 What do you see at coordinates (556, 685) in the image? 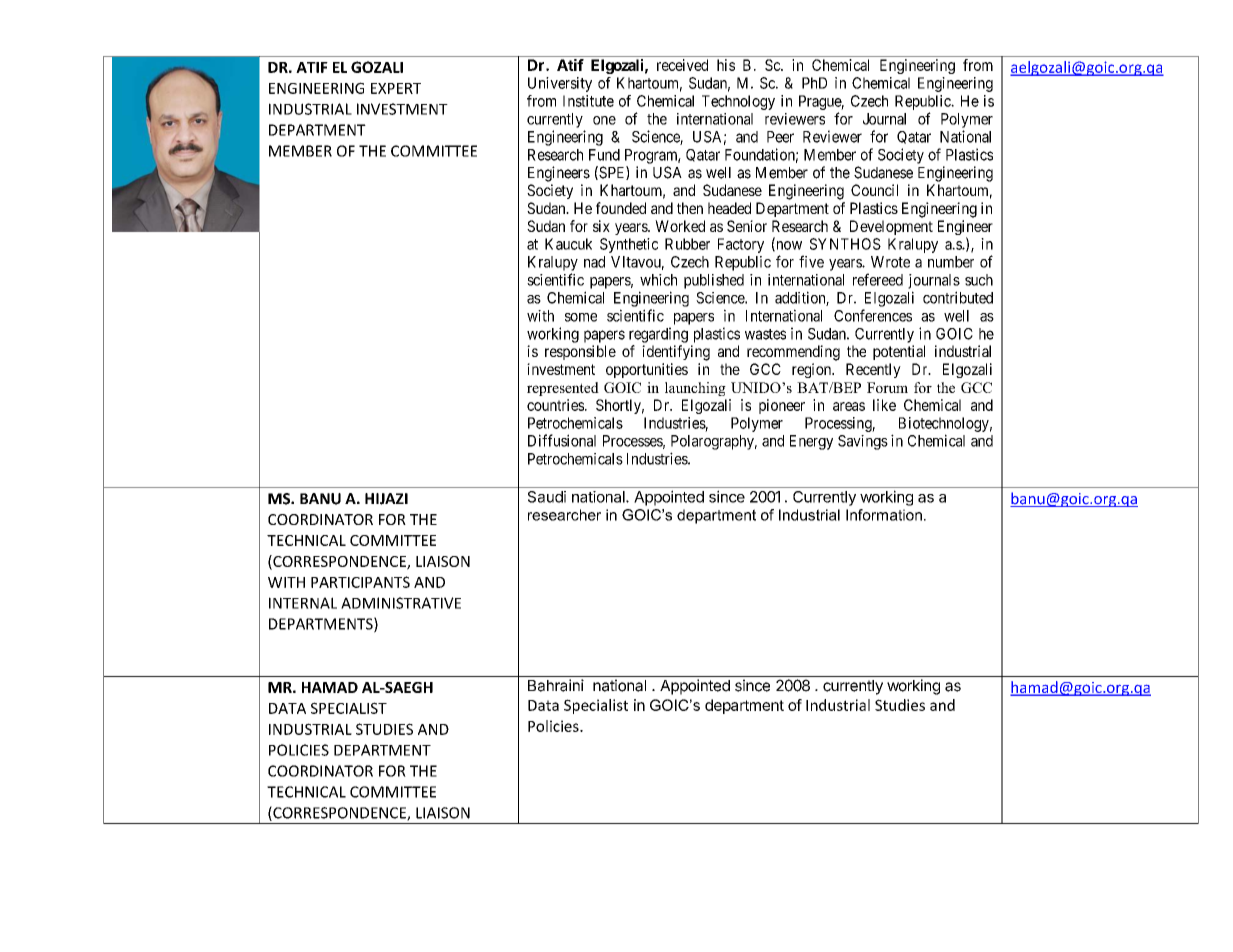
I see `Bahraini` at bounding box center [556, 685].
